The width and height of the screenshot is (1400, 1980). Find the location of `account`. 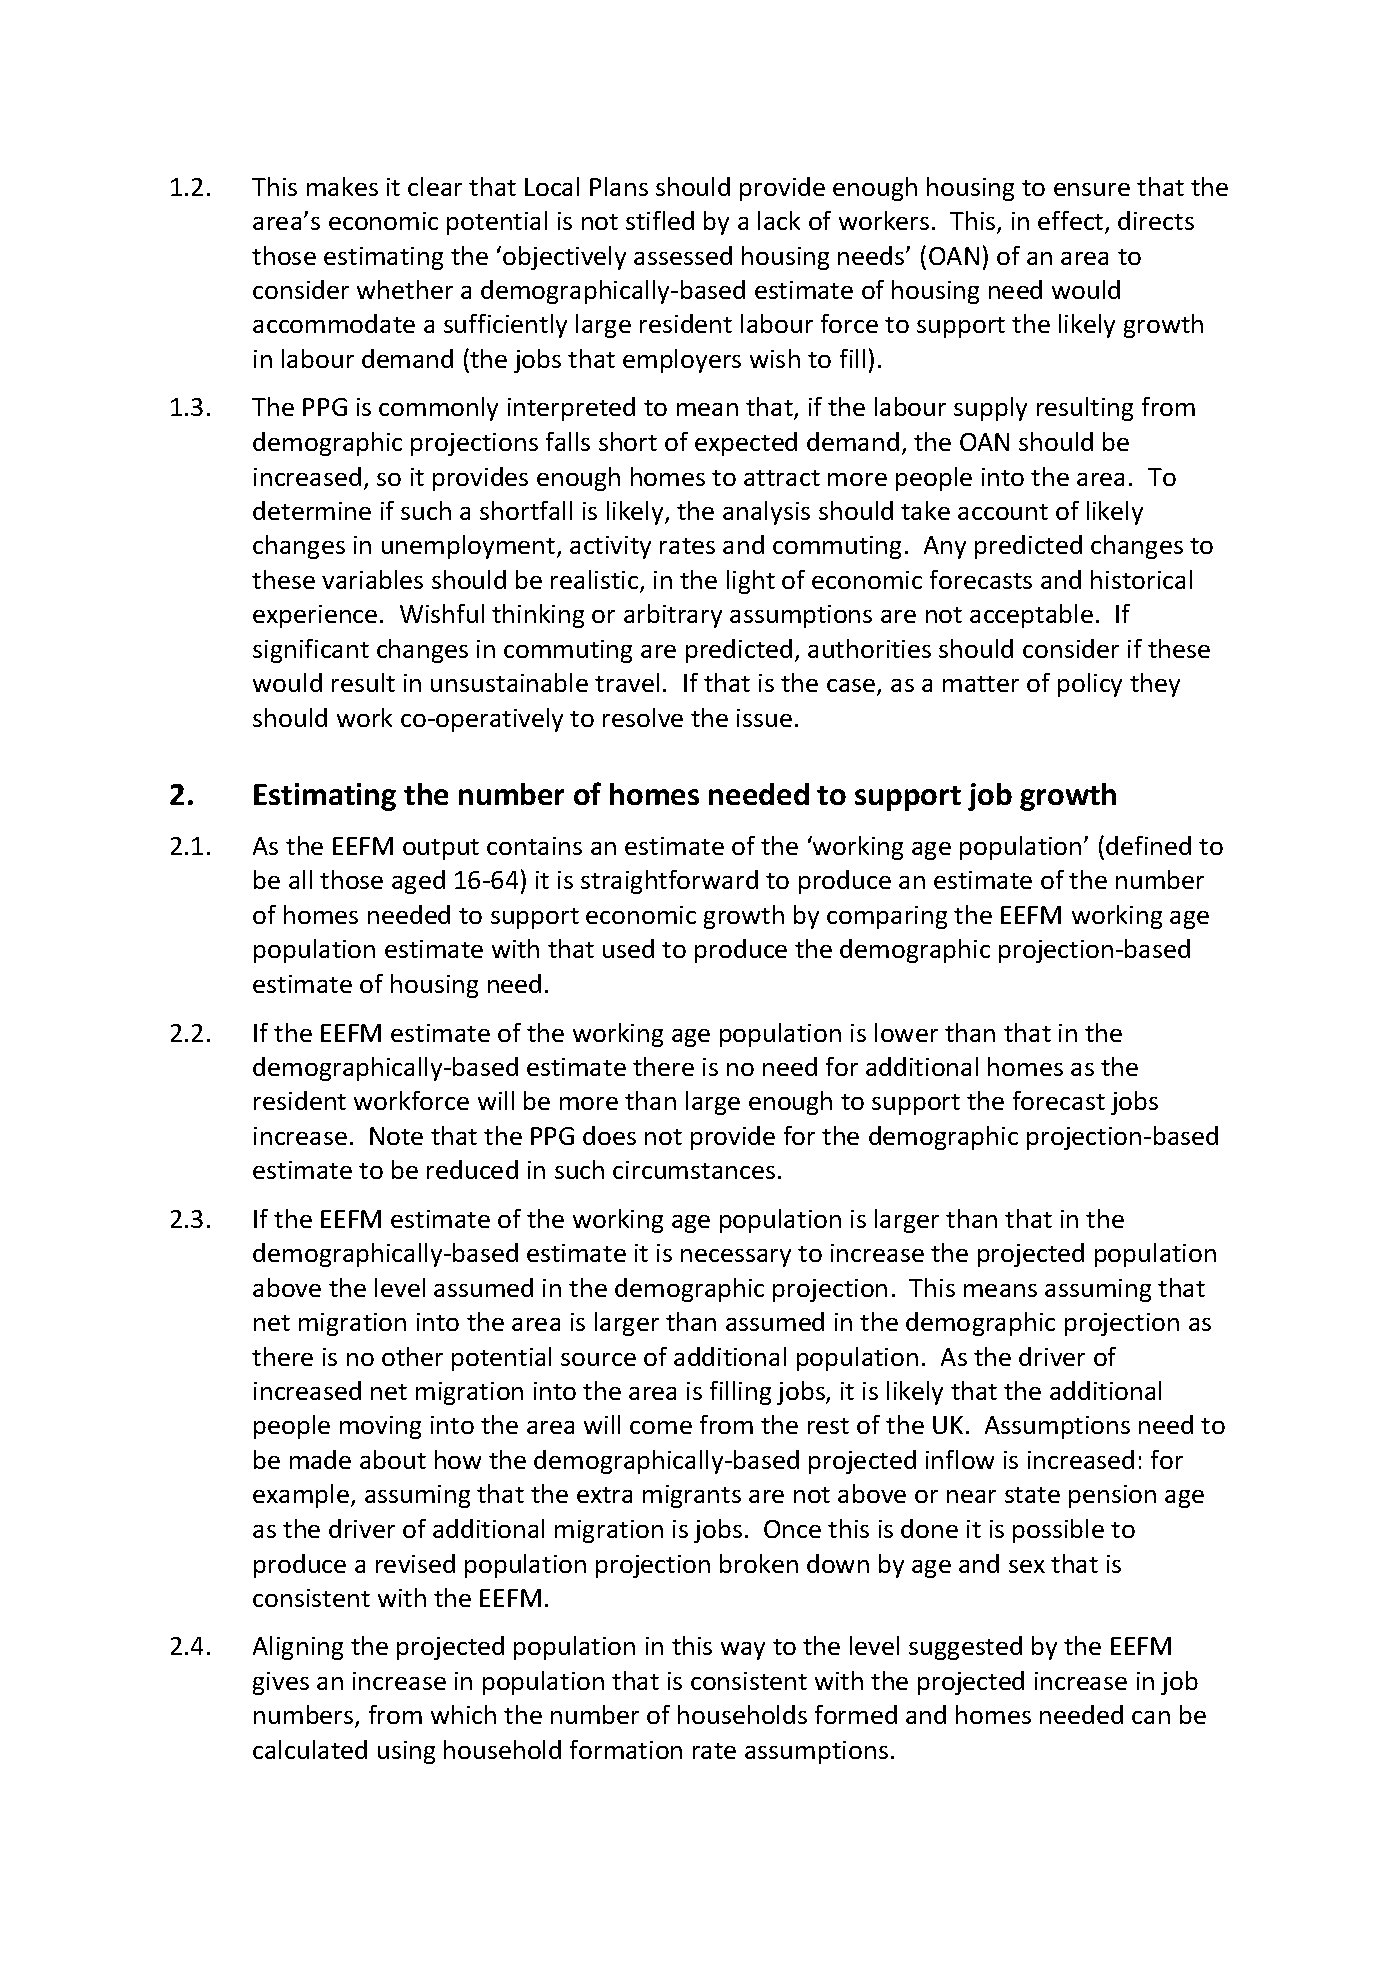

account is located at coordinates (1003, 512).
